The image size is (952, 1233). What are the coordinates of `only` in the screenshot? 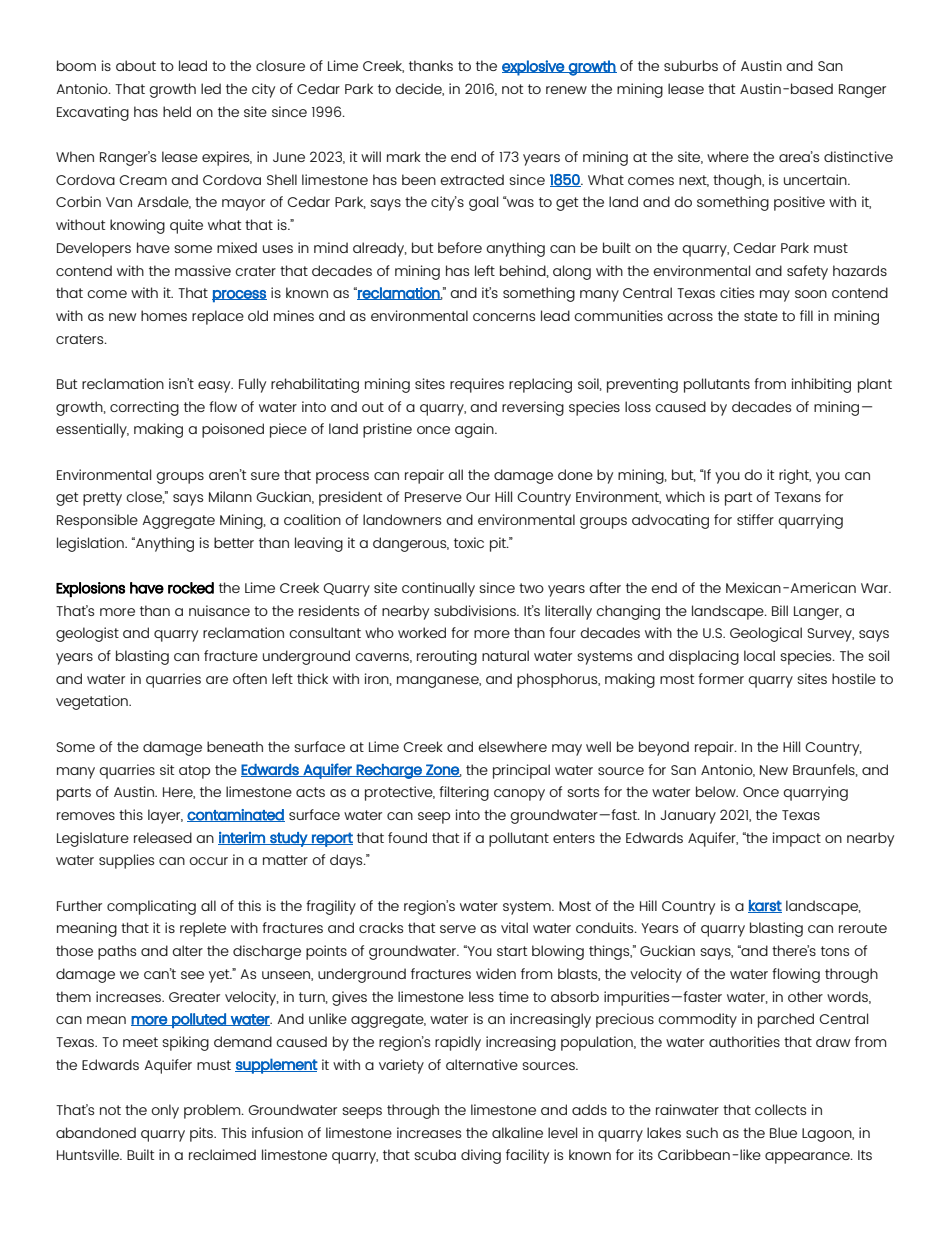 It's located at (165, 1111).
